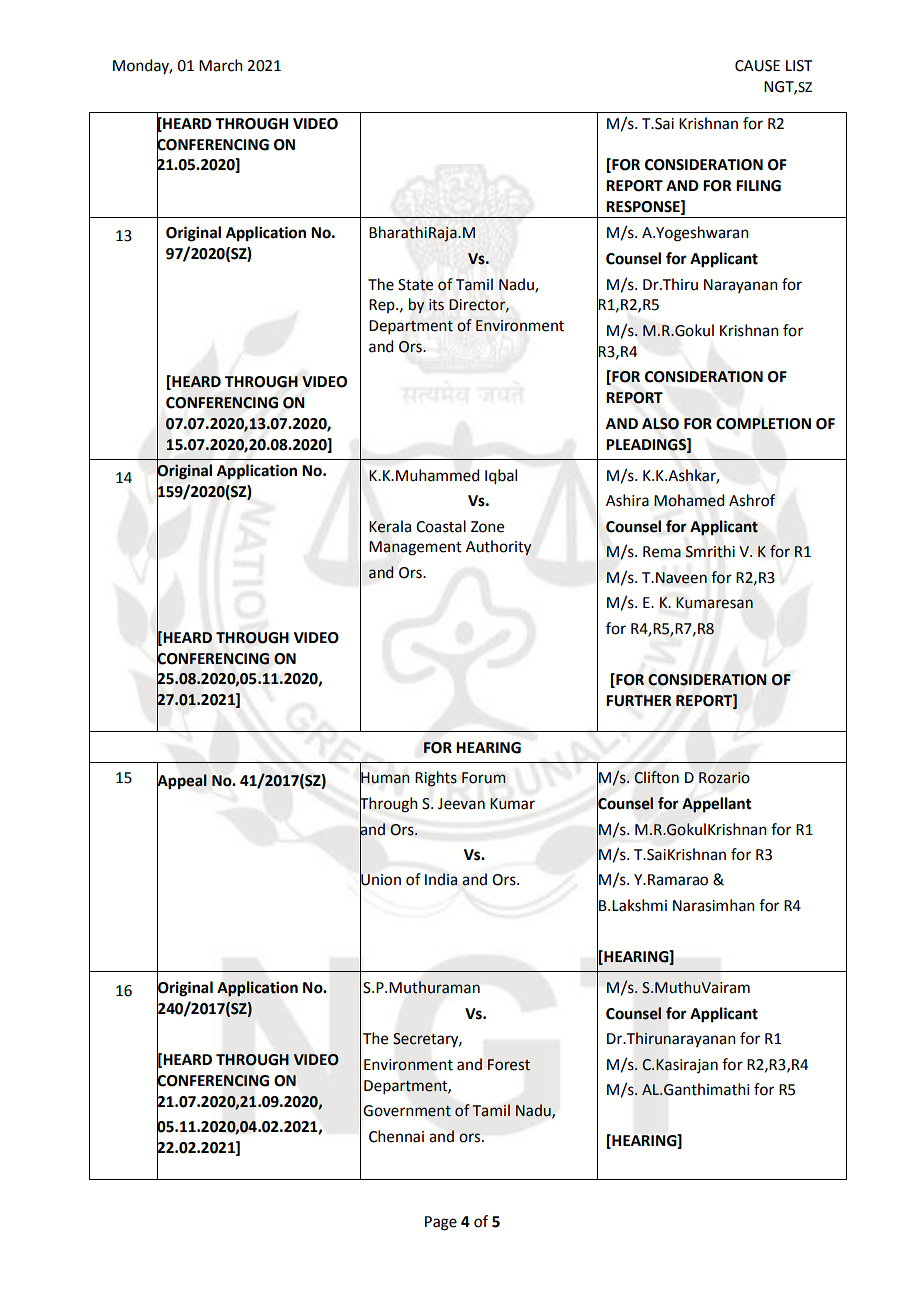 Image resolution: width=924 pixels, height=1308 pixels. I want to click on Union, so click(380, 880).
